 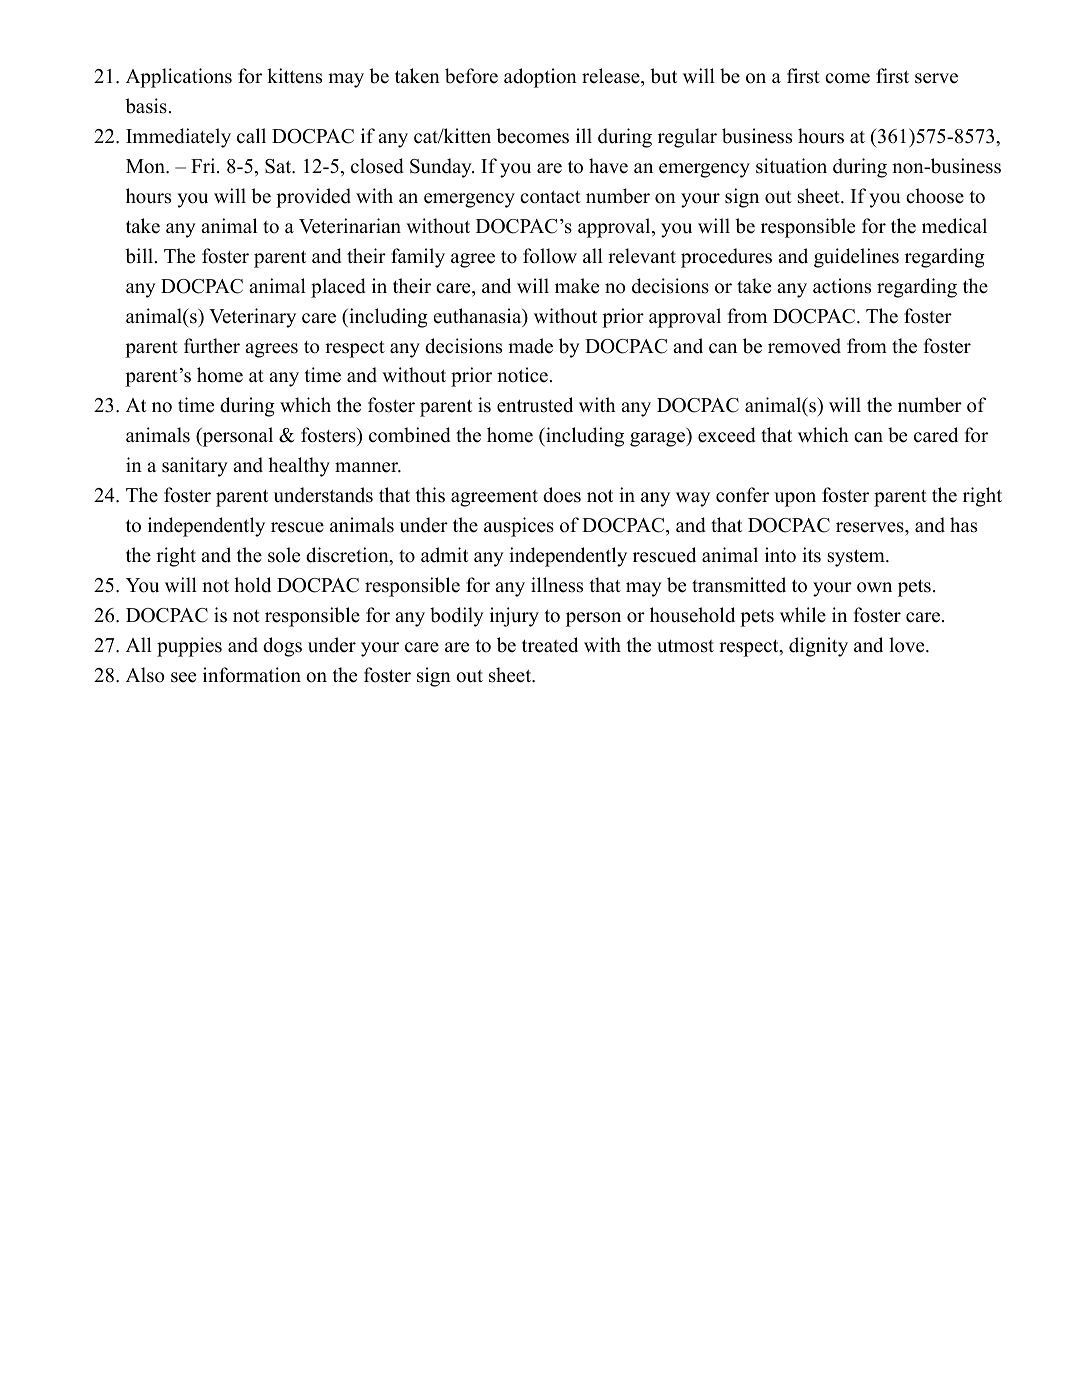 What do you see at coordinates (935, 196) in the screenshot?
I see `choose` at bounding box center [935, 196].
